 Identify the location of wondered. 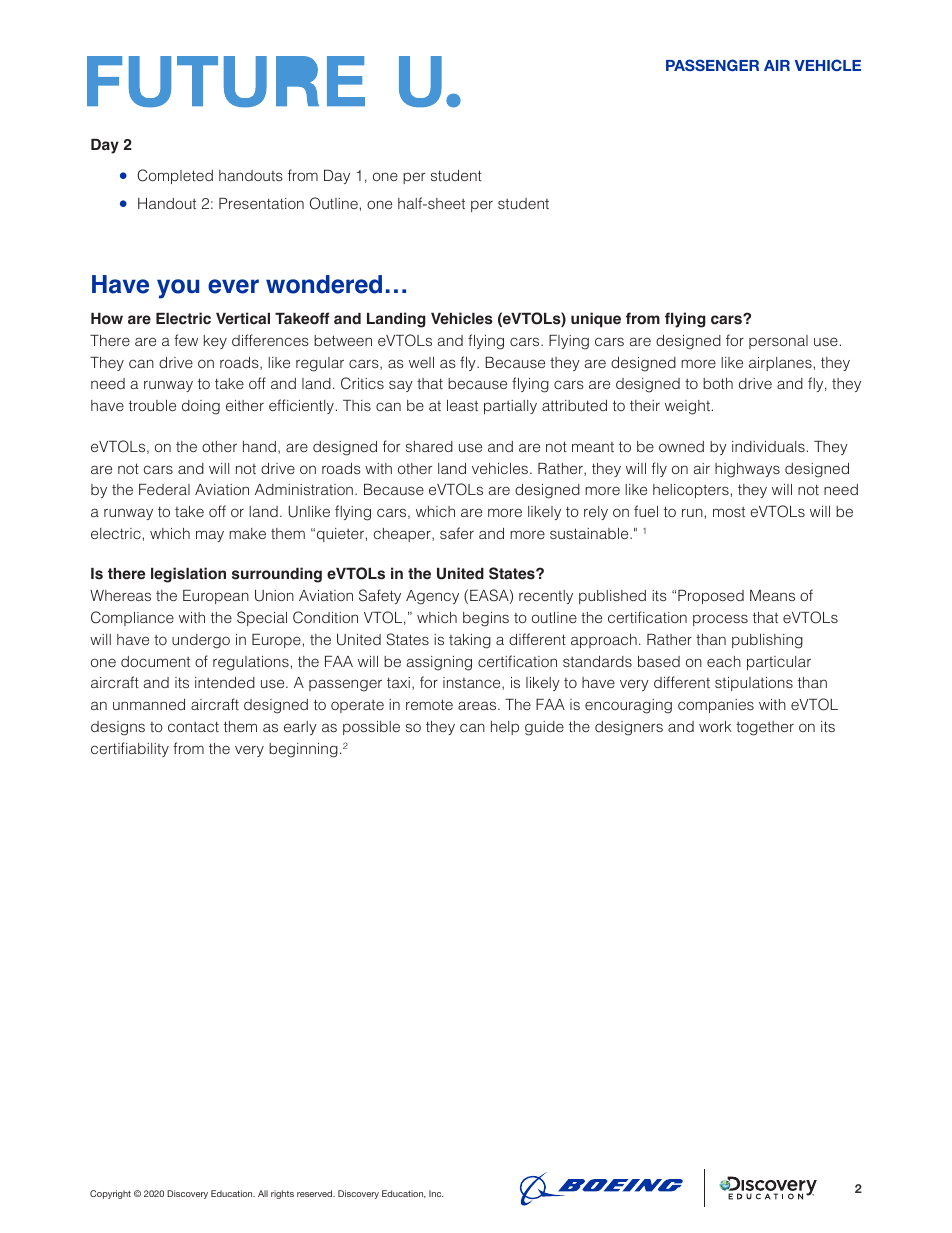
(324, 284).
